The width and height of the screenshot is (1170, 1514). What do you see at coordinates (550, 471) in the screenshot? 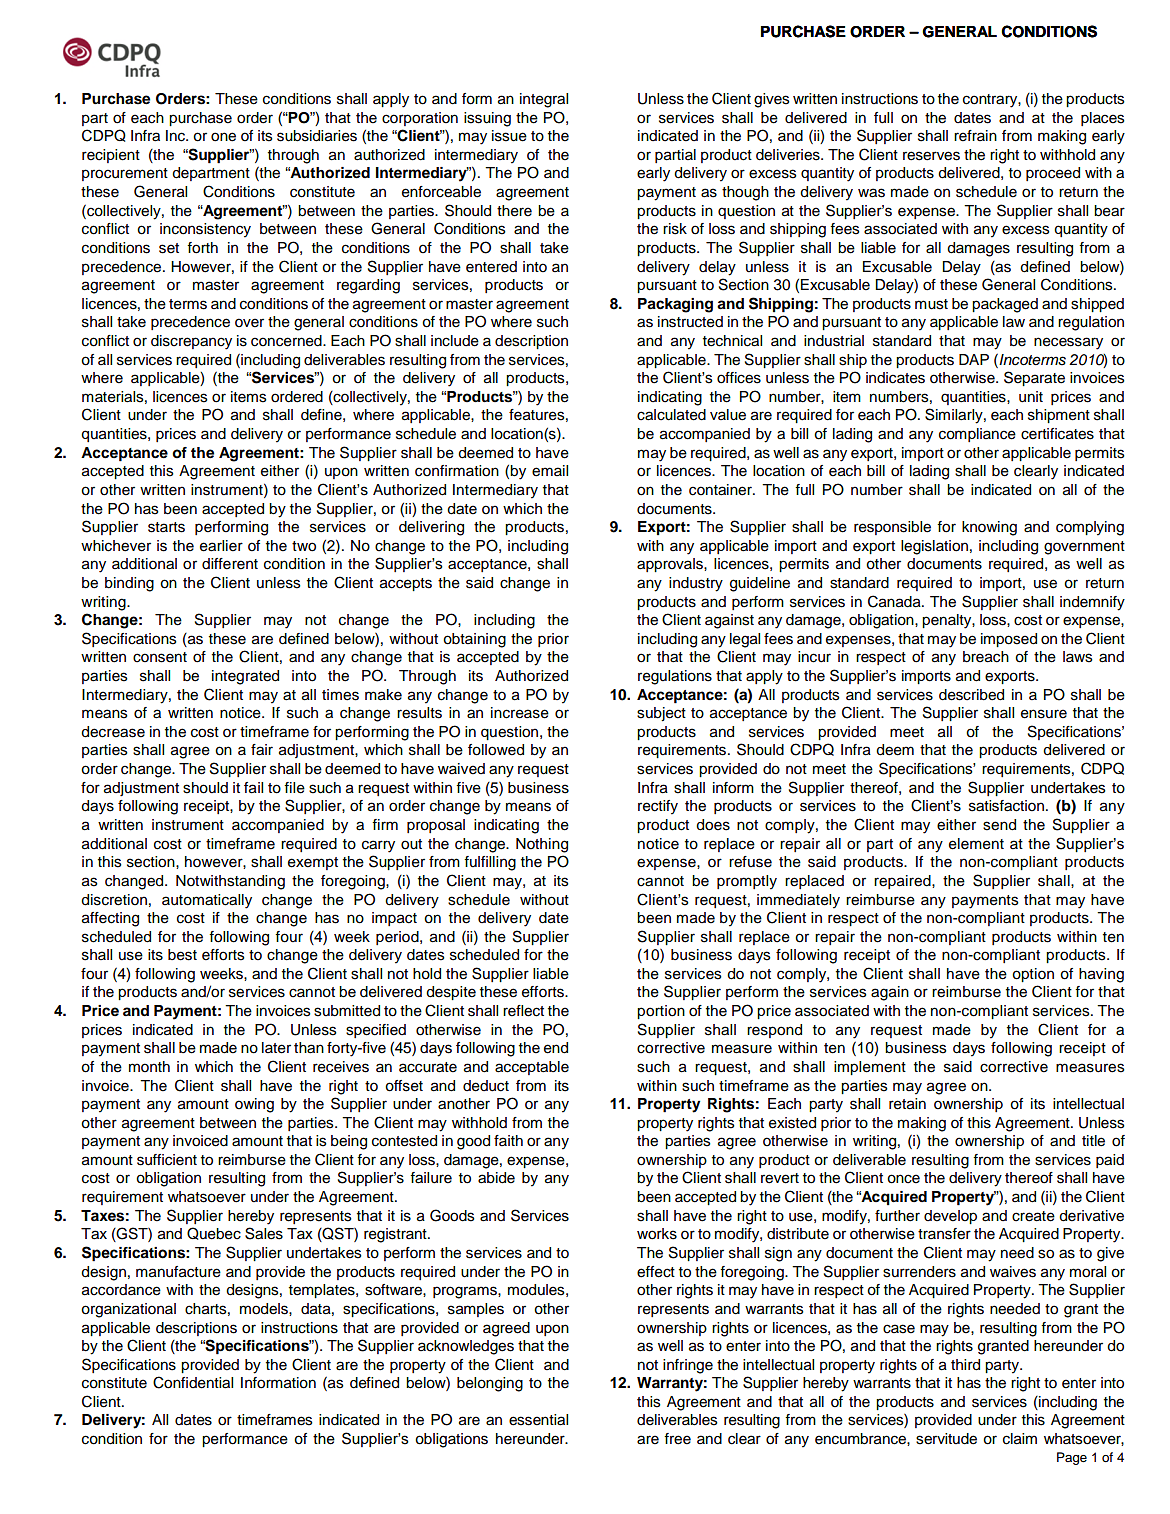
I see `email` at bounding box center [550, 471].
